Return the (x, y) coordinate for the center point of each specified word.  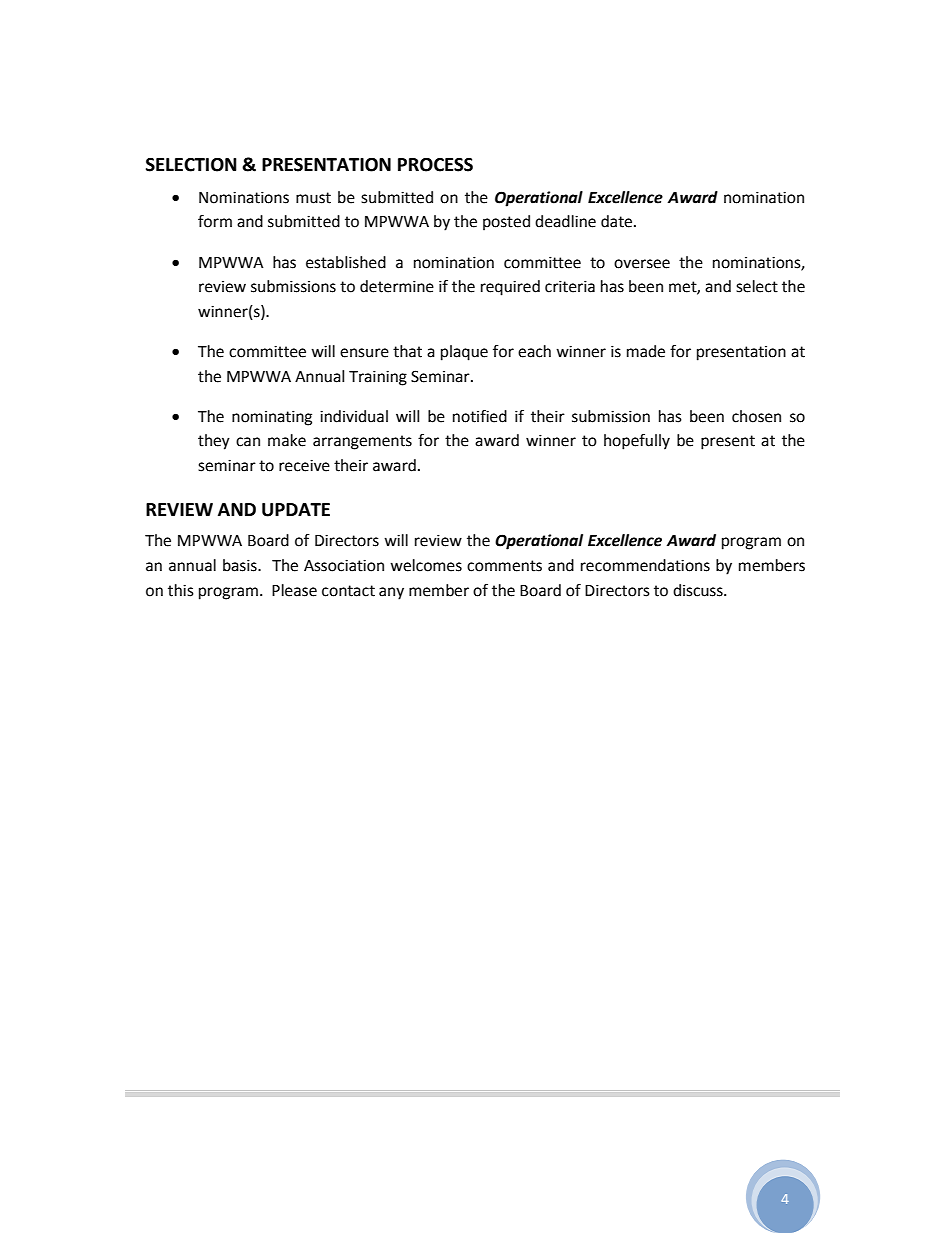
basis (241, 565)
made (646, 351)
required (510, 288)
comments (504, 566)
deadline (565, 221)
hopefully (637, 442)
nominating (272, 418)
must (313, 198)
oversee (642, 264)
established (346, 262)
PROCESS (435, 165)
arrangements (362, 442)
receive (304, 465)
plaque (464, 353)
